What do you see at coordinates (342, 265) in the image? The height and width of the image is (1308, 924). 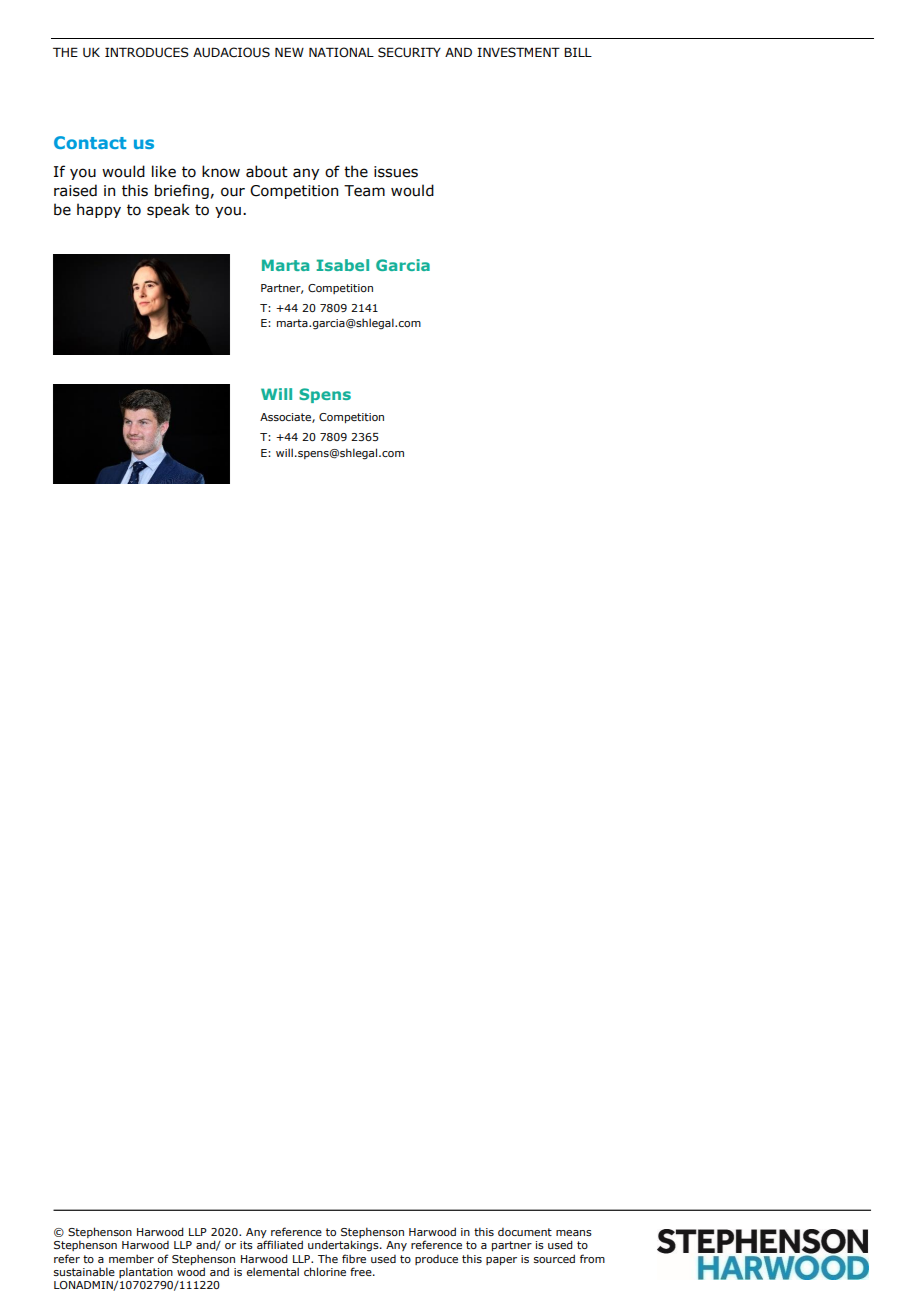 I see `Isabel` at bounding box center [342, 265].
